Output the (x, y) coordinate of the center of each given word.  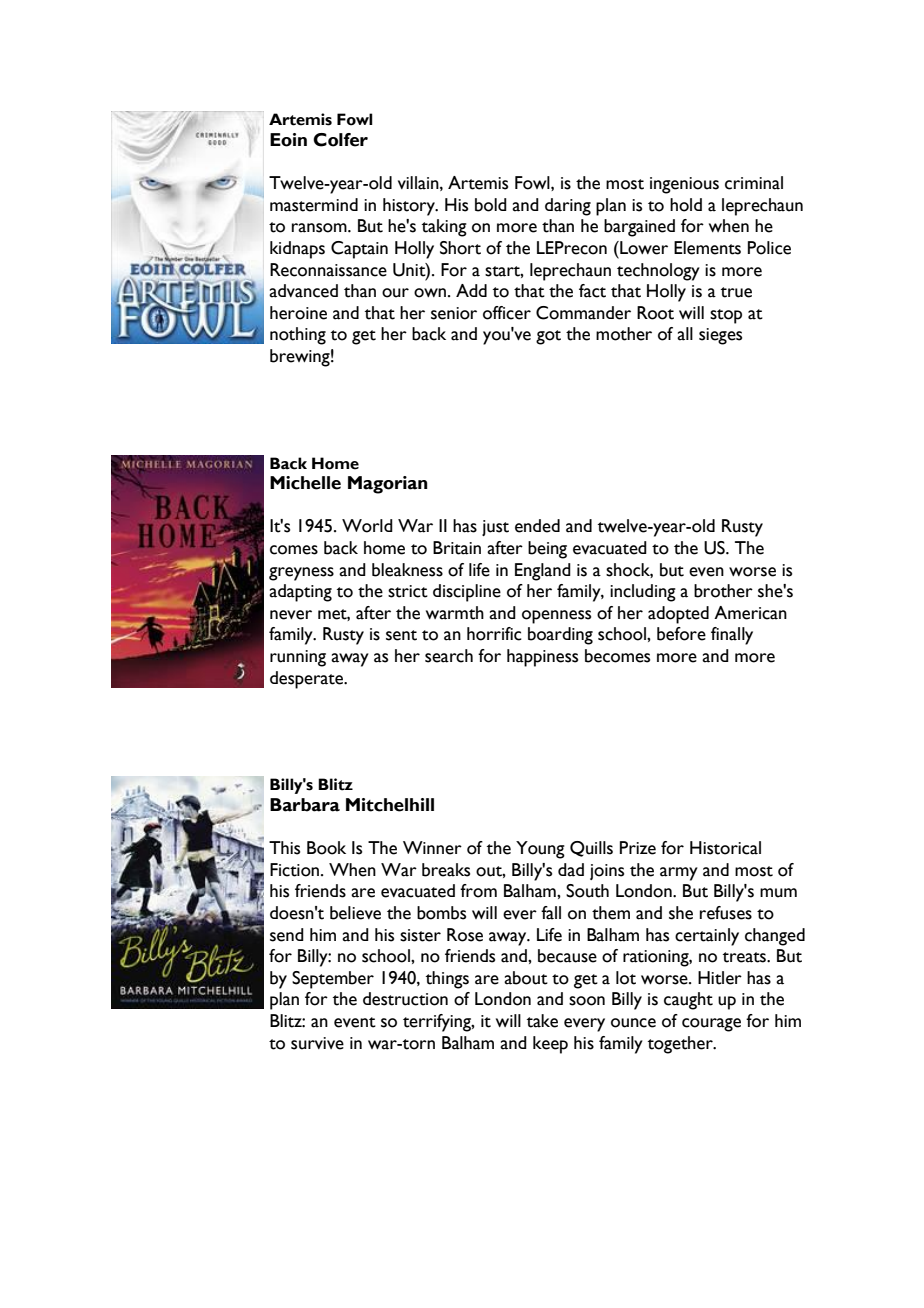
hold (686, 205)
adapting (300, 593)
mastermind (314, 205)
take (542, 1021)
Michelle (305, 483)
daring (568, 207)
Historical (725, 848)
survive (317, 1043)
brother (723, 591)
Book (326, 848)
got (548, 337)
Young (540, 850)
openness (556, 617)
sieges (720, 336)
